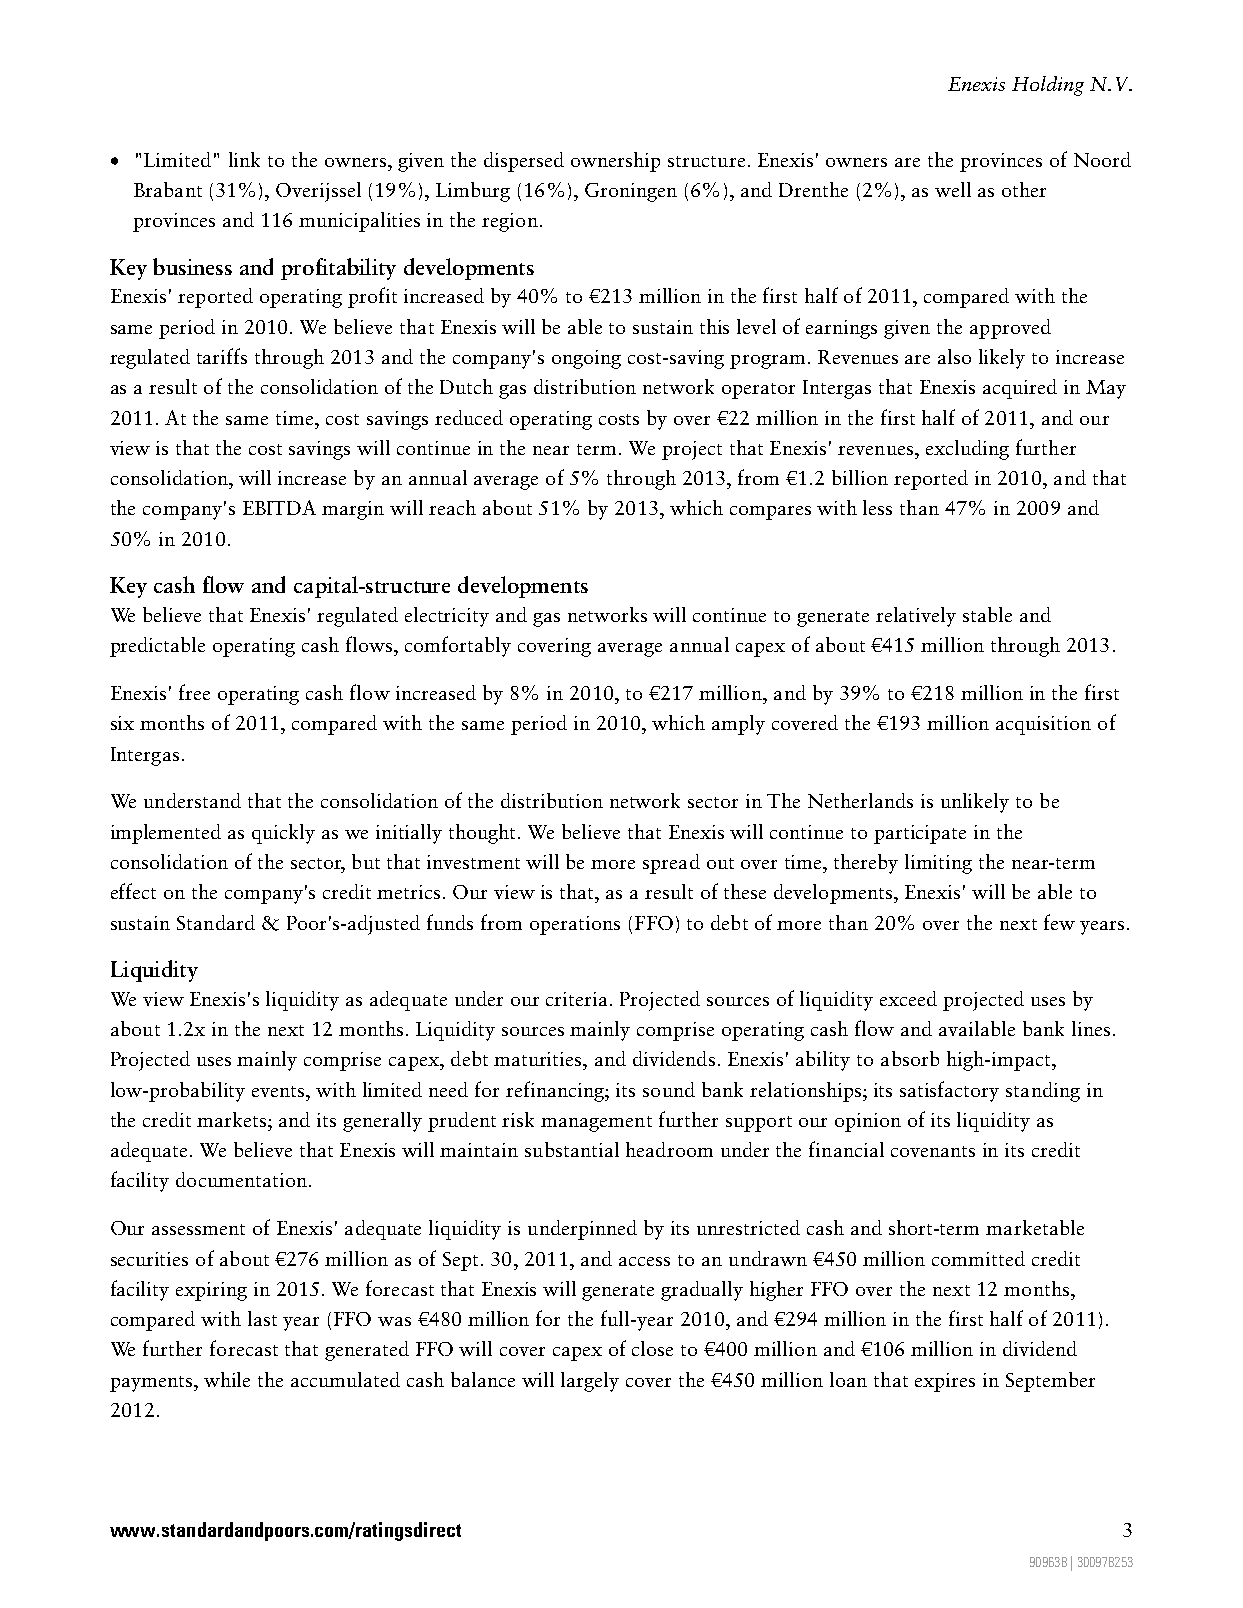 Image resolution: width=1243 pixels, height=1608 pixels. I want to click on few, so click(1059, 922).
